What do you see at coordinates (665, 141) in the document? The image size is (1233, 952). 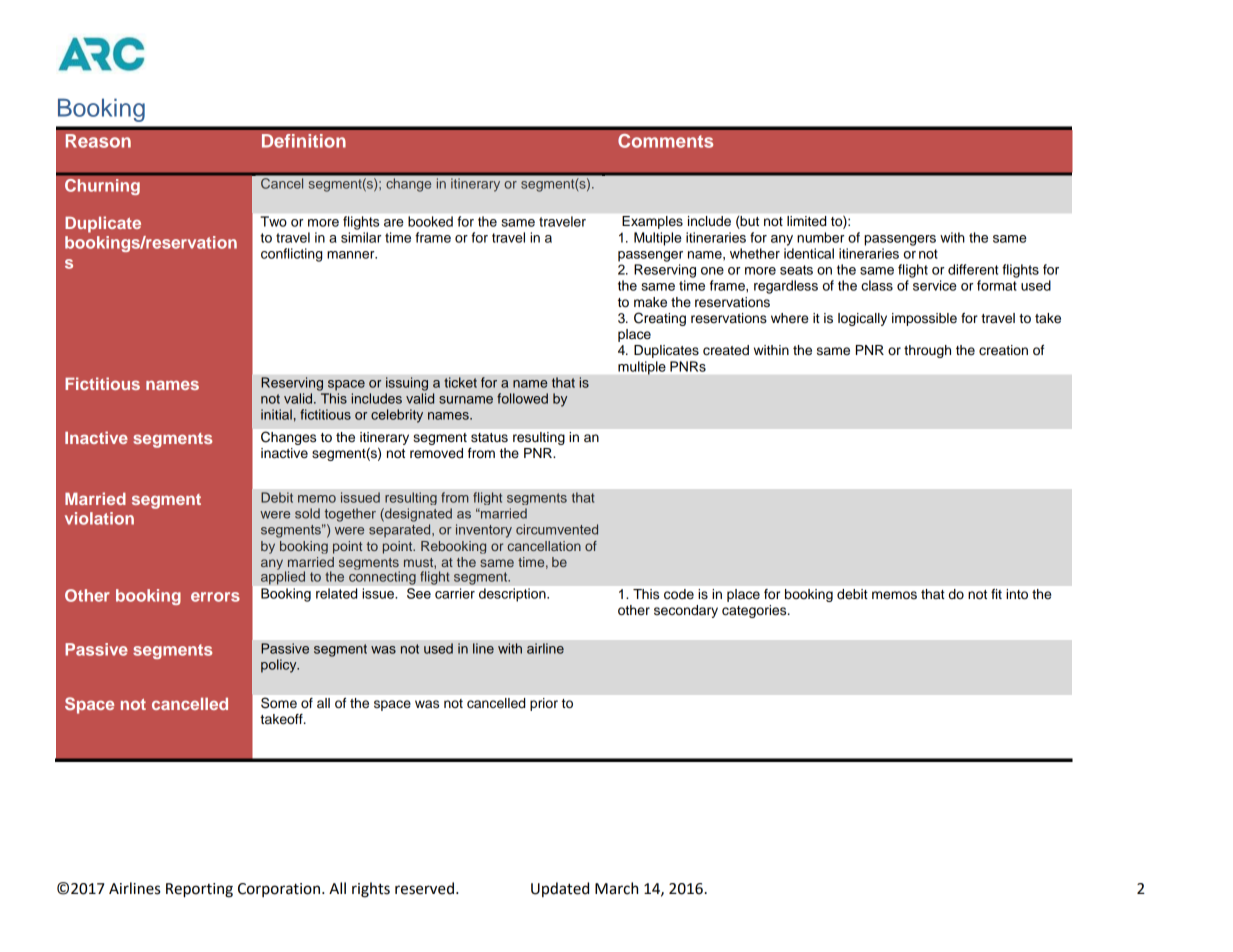 I see `Comments` at bounding box center [665, 141].
